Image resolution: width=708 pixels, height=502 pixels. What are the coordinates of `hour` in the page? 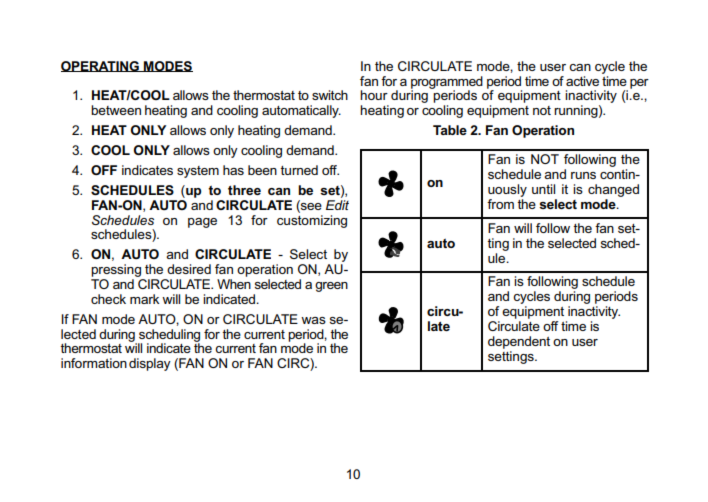 It's located at (374, 95).
